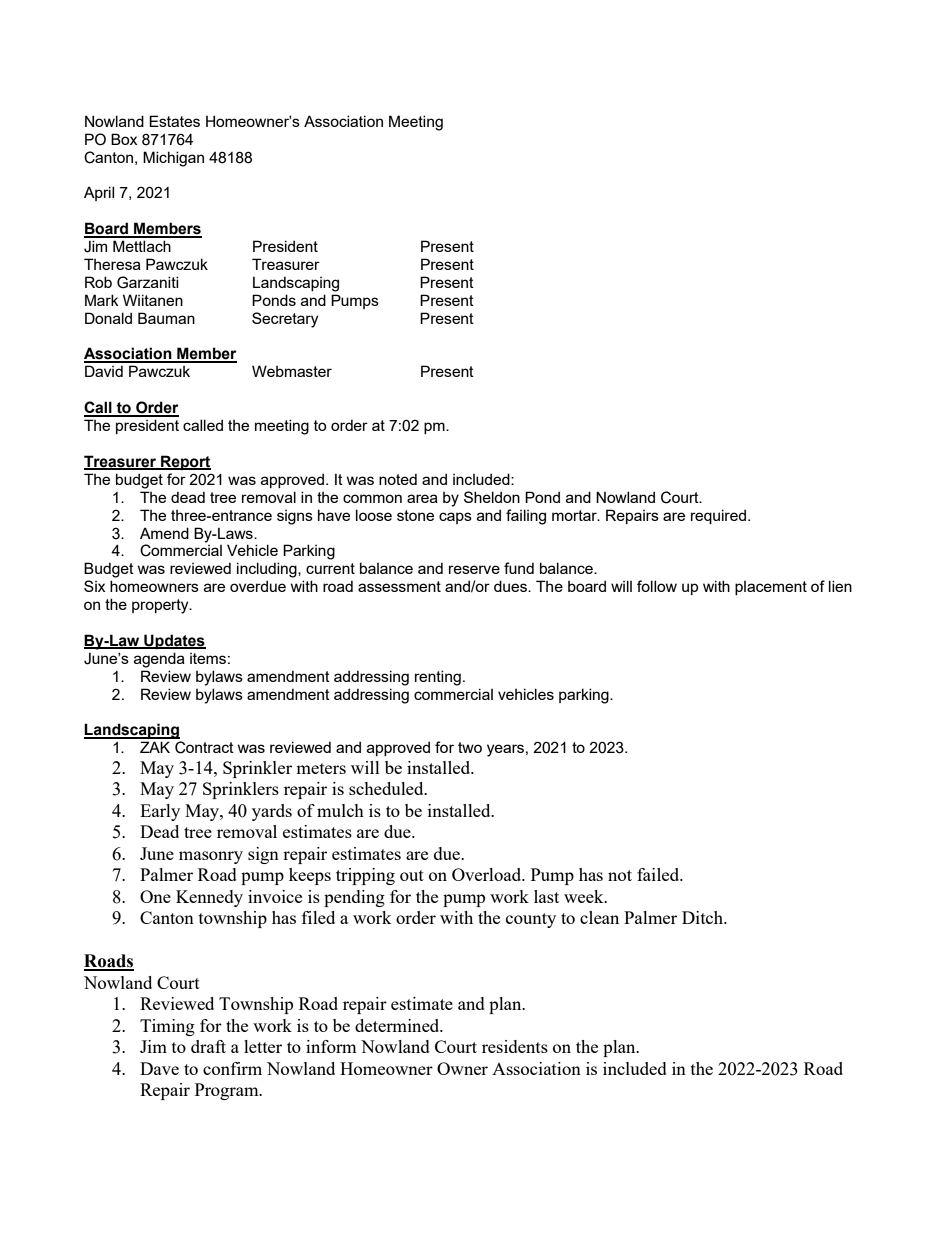  What do you see at coordinates (488, 874) in the document?
I see `Overload` at bounding box center [488, 874].
